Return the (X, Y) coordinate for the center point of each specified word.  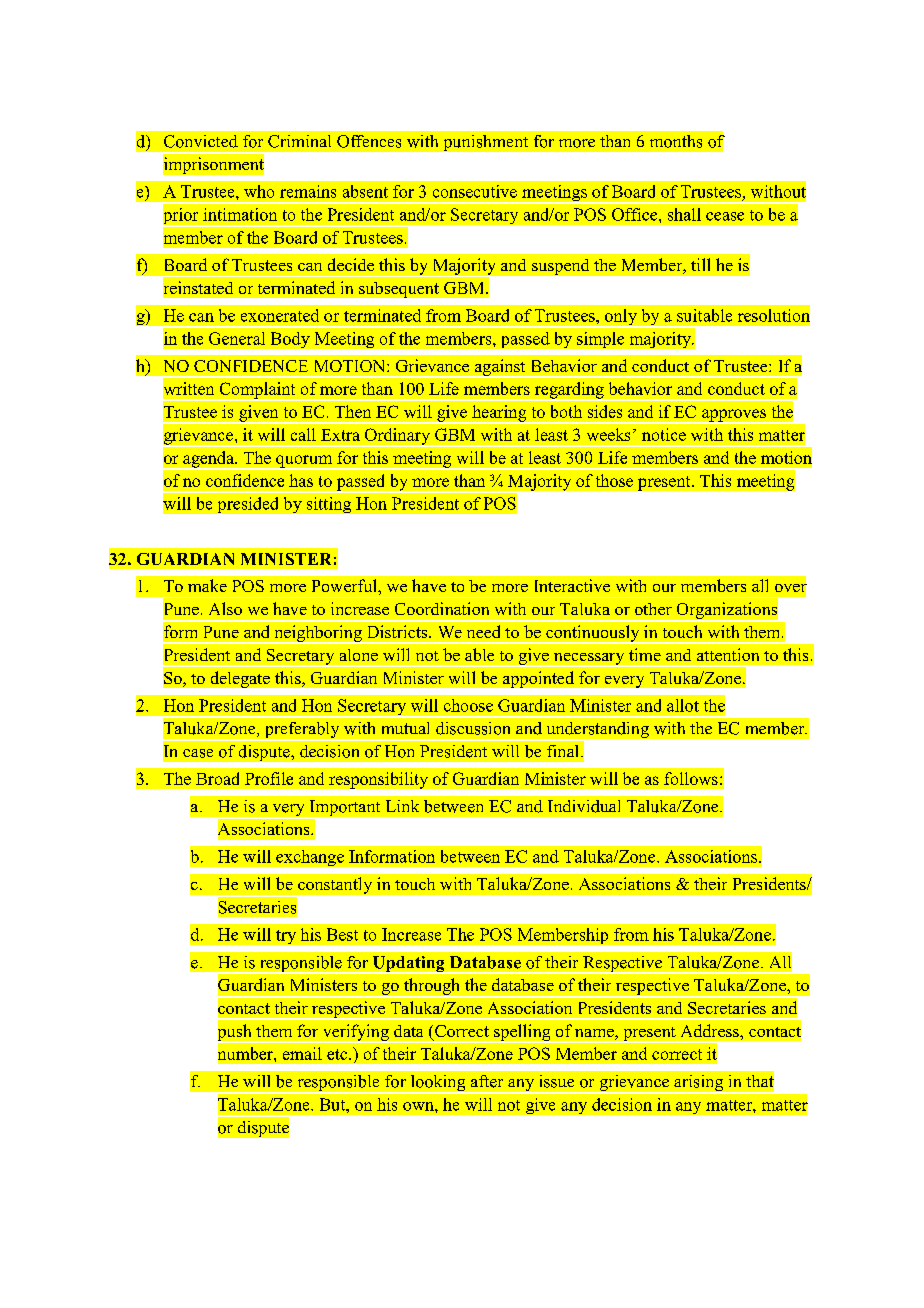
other (653, 609)
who (259, 191)
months (676, 141)
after (487, 1081)
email (302, 1053)
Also (225, 608)
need (483, 631)
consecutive (475, 191)
